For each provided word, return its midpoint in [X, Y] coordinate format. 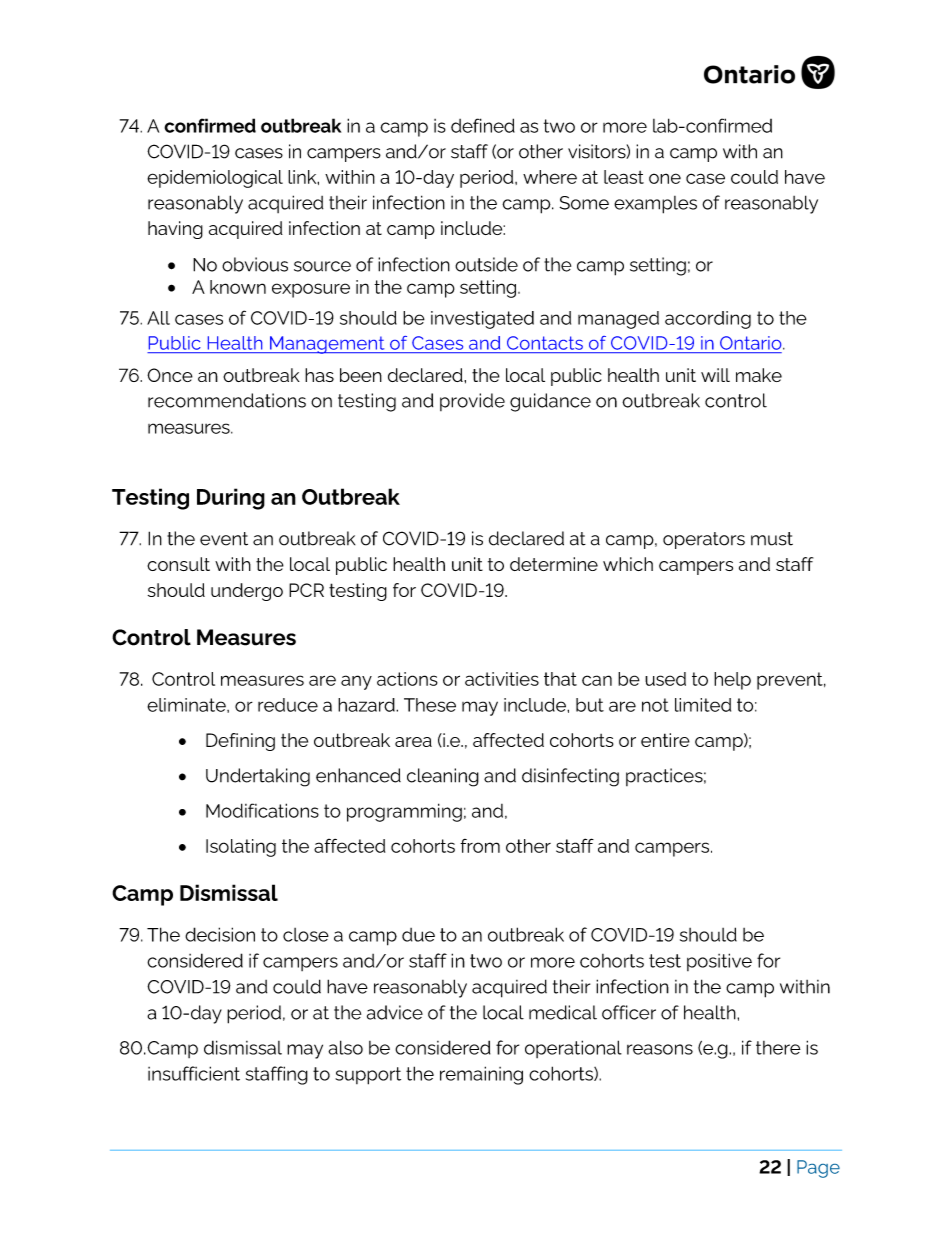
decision [220, 934]
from [480, 846]
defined [483, 125]
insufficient [194, 1073]
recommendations [227, 400]
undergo [247, 592]
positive [719, 962]
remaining [481, 1075]
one [665, 178]
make [759, 375]
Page [818, 1169]
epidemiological [215, 179]
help [732, 681]
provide [472, 402]
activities [502, 679]
